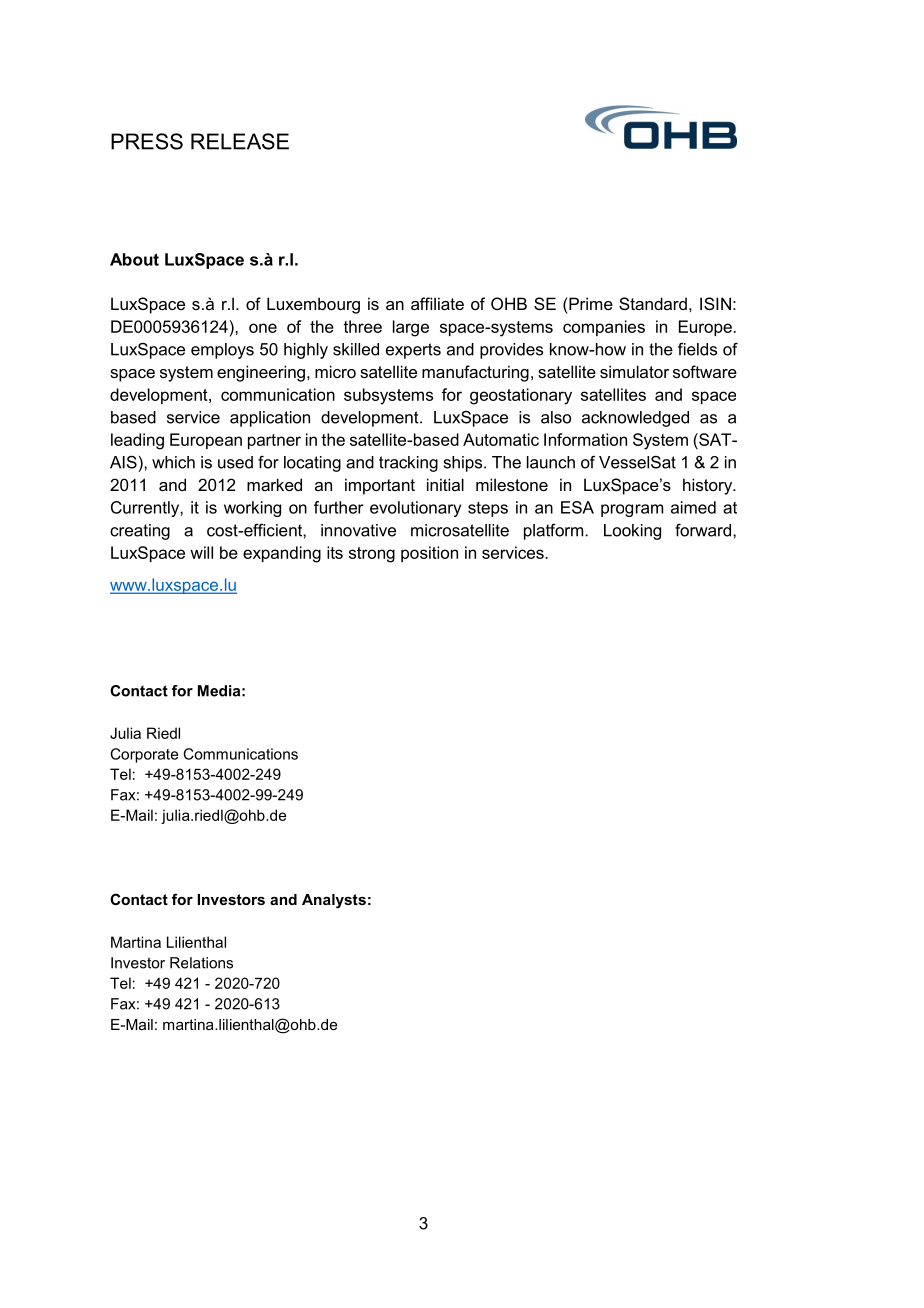  What do you see at coordinates (201, 552) in the image?
I see `will` at bounding box center [201, 552].
